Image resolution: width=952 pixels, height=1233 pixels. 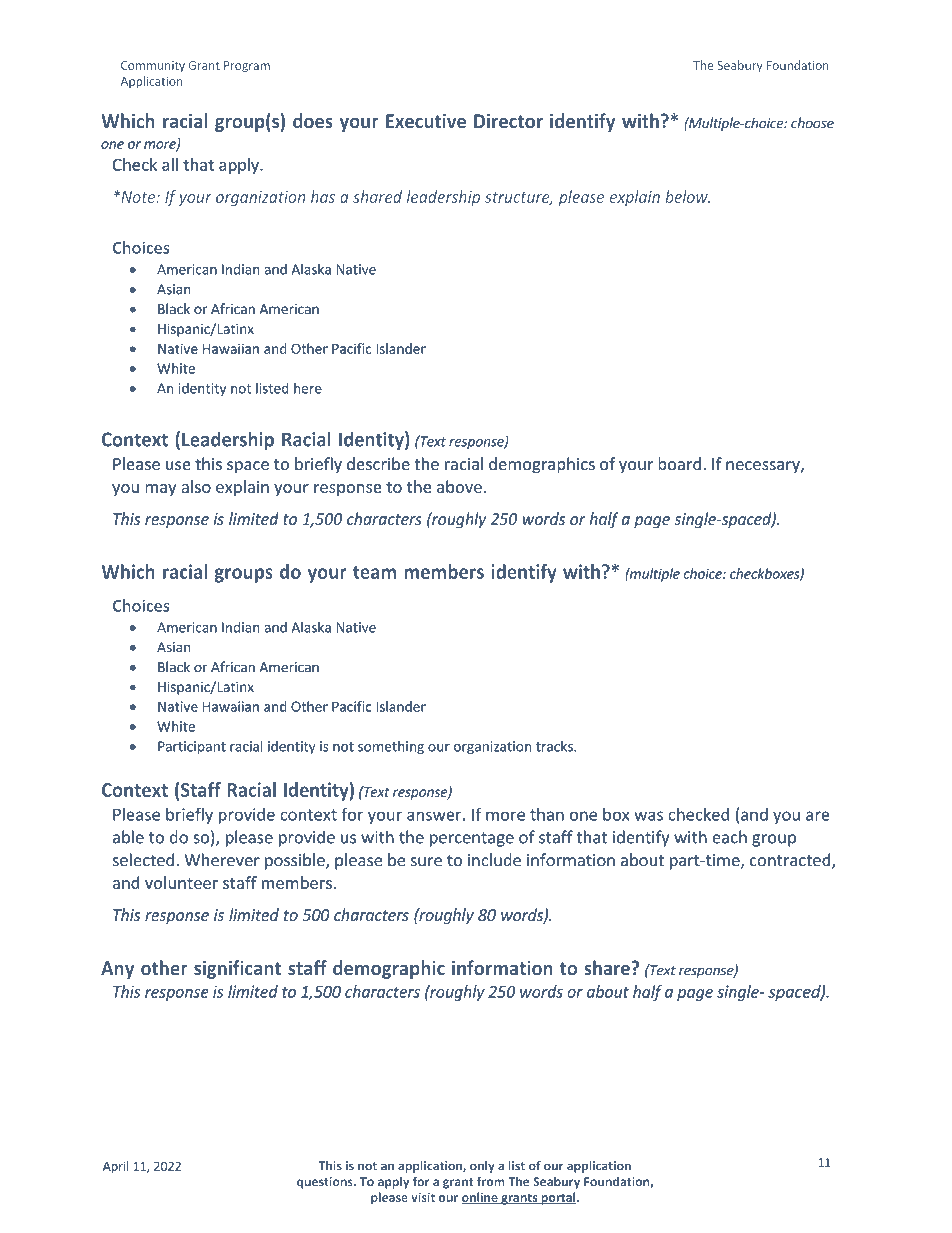 What do you see at coordinates (687, 196) in the document?
I see `below` at bounding box center [687, 196].
